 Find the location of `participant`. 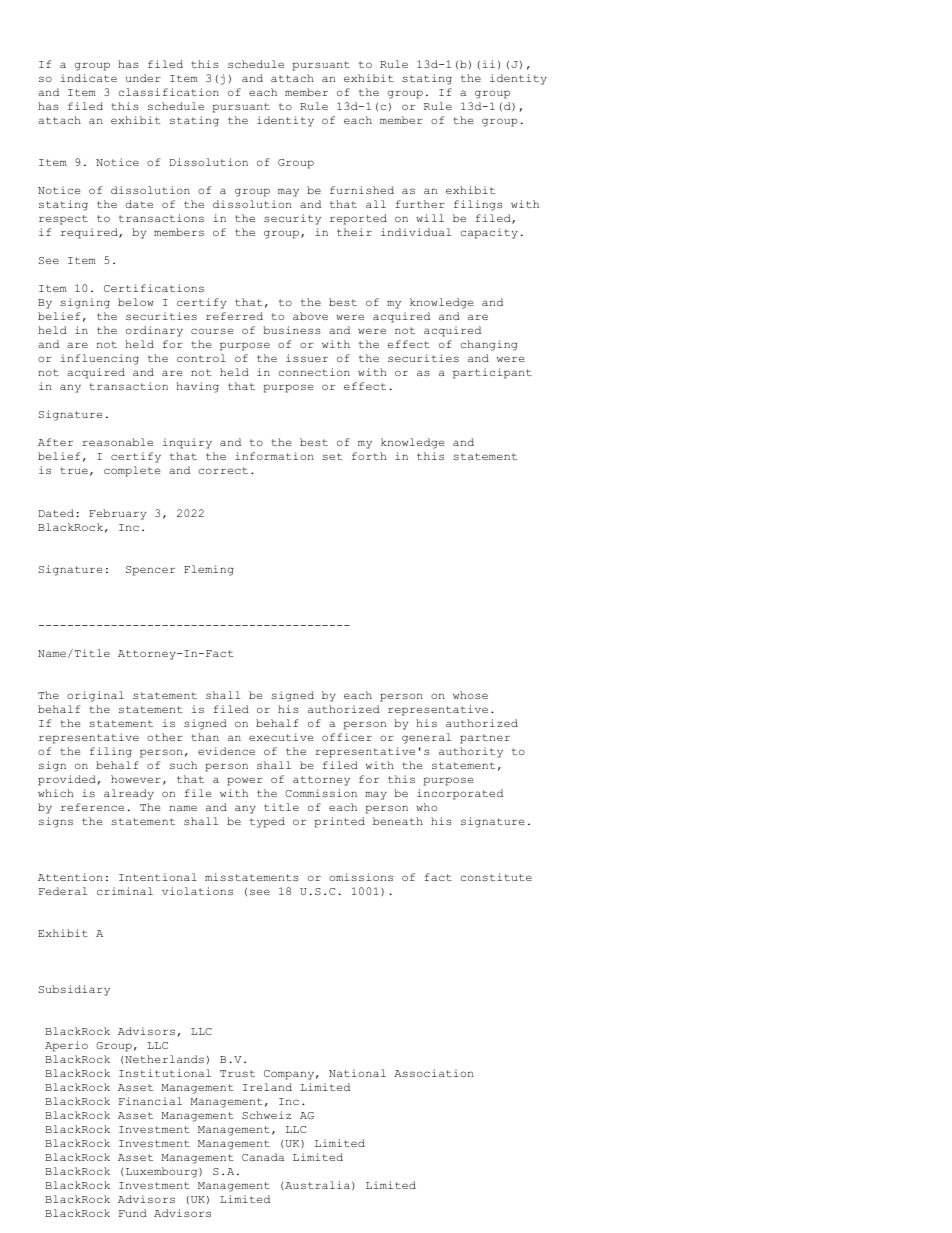

participant is located at coordinates (492, 373).
